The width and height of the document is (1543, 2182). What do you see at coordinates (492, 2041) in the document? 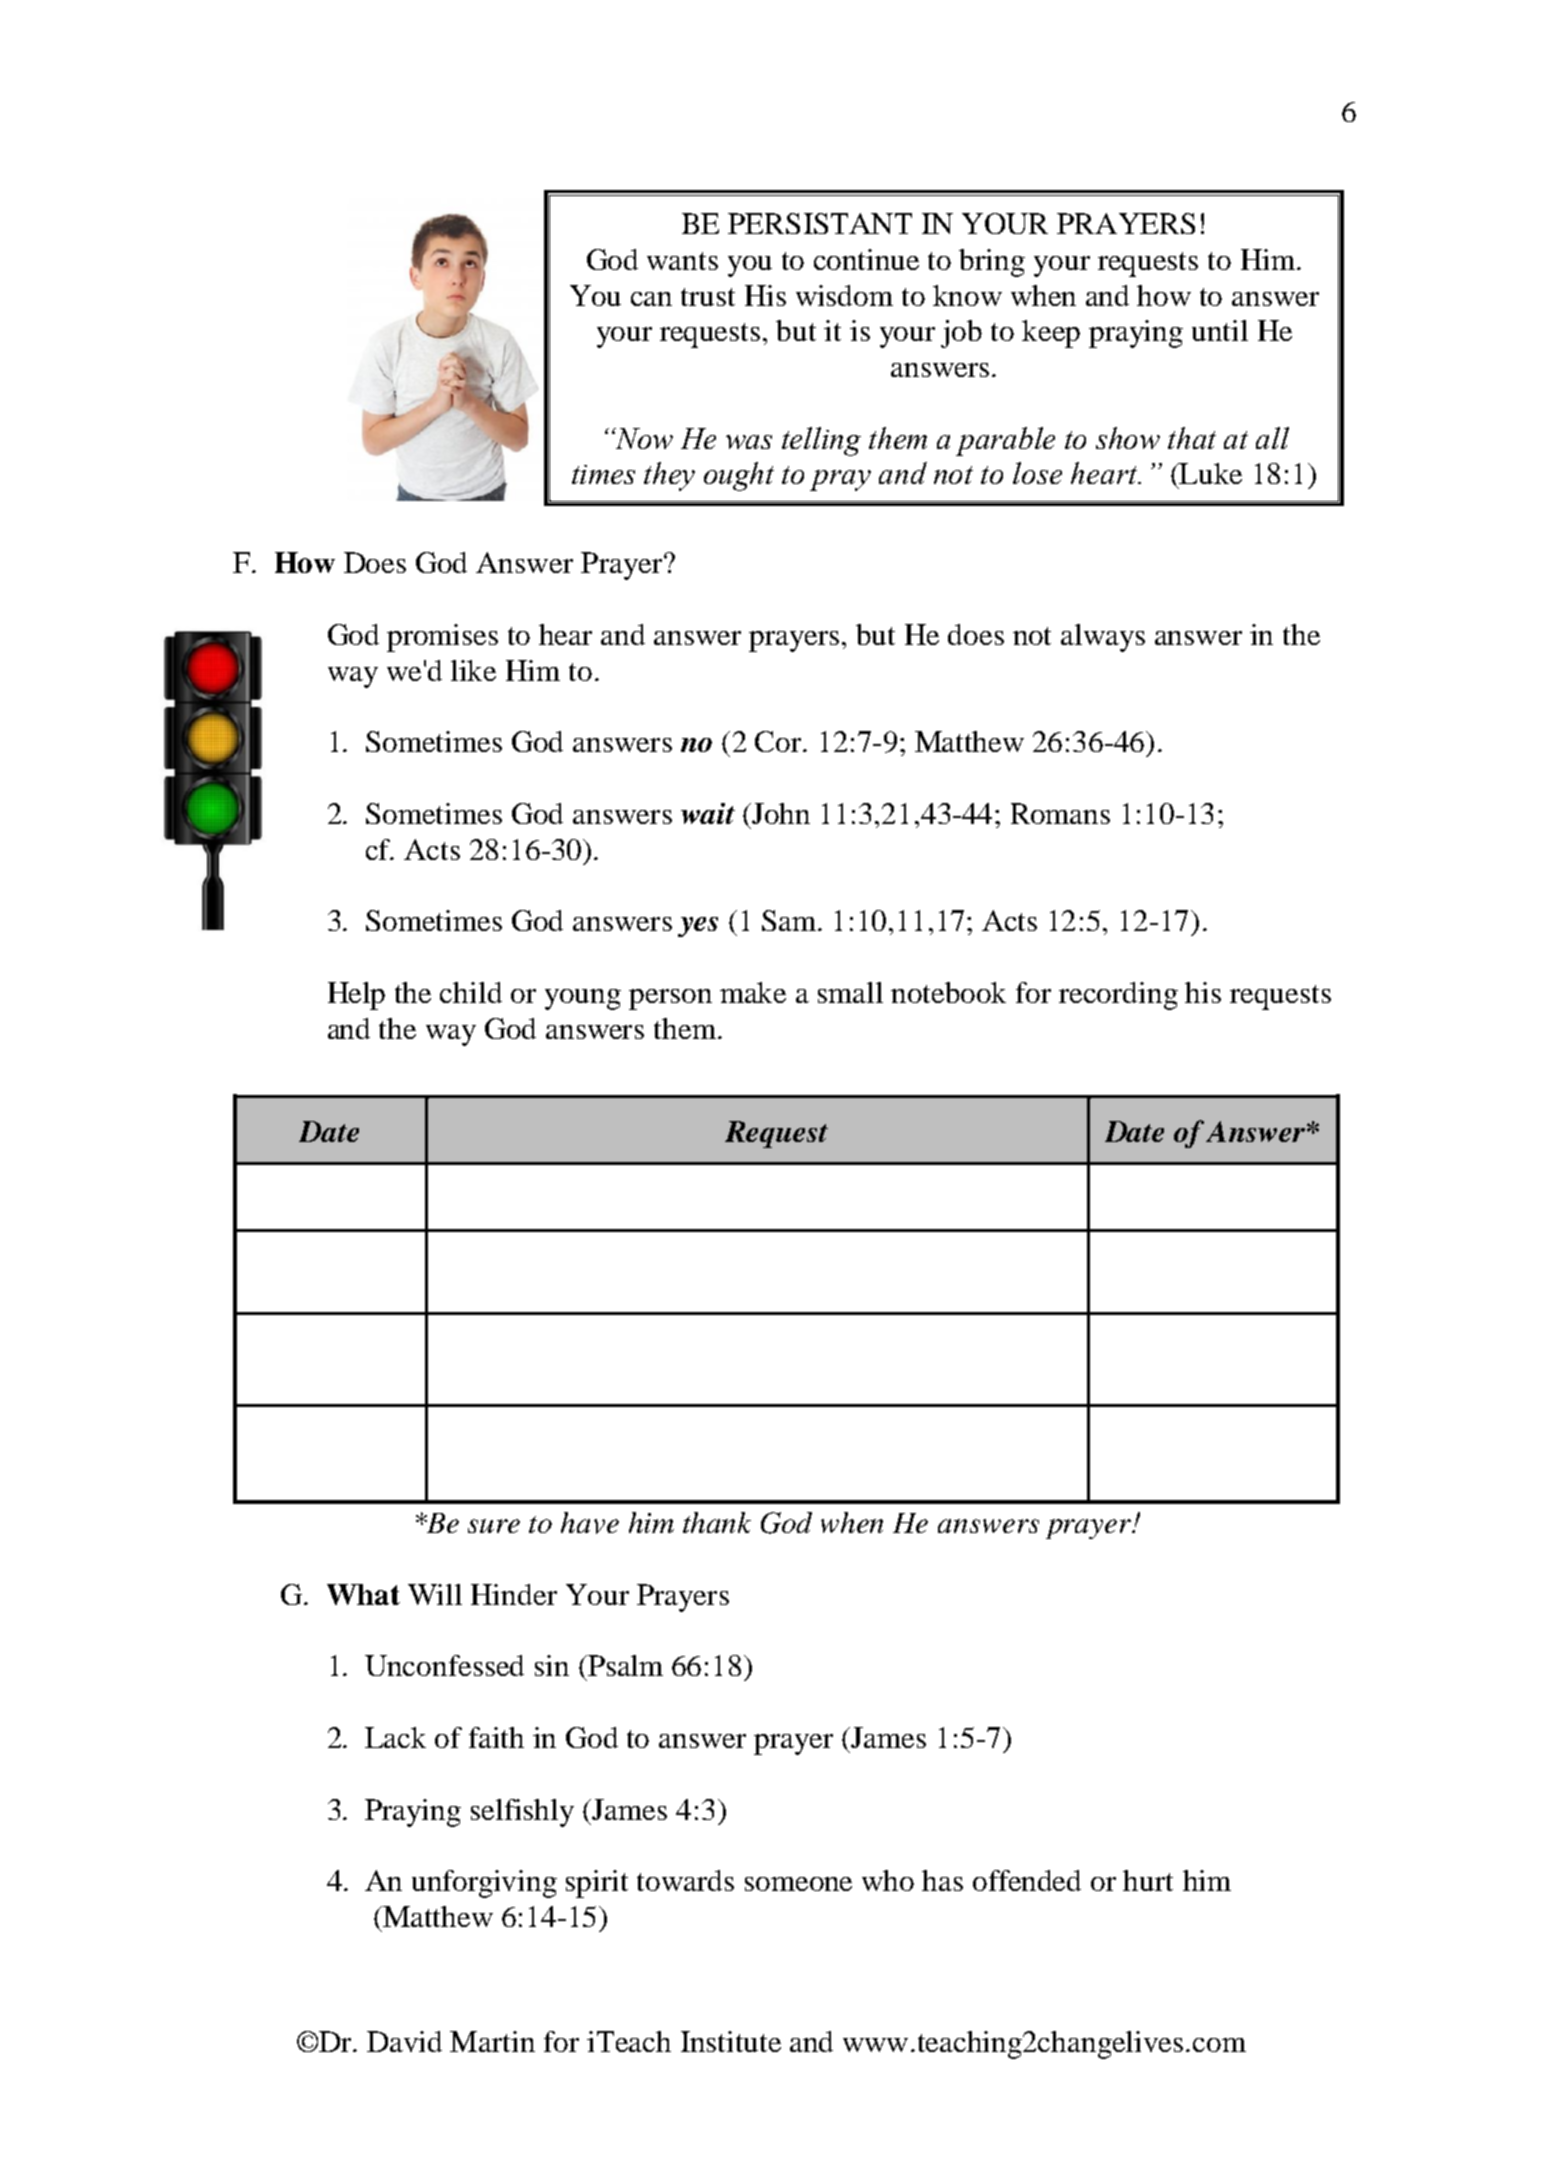
I see `Martin` at bounding box center [492, 2041].
